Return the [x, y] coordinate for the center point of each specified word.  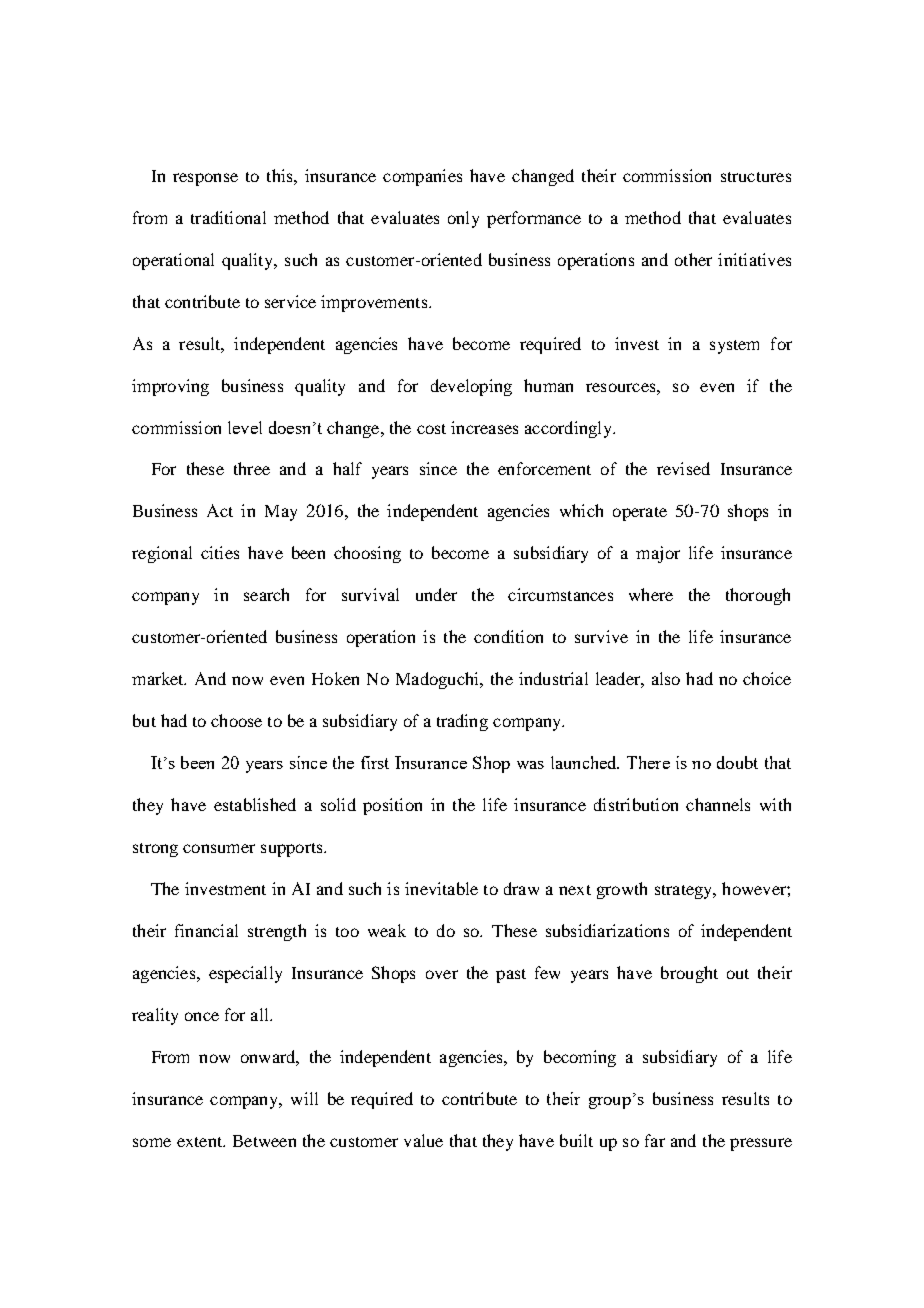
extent [201, 1142]
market [159, 678]
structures [756, 177]
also [666, 678]
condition [508, 636]
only [463, 219]
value [423, 1140]
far [655, 1140]
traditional [228, 217]
